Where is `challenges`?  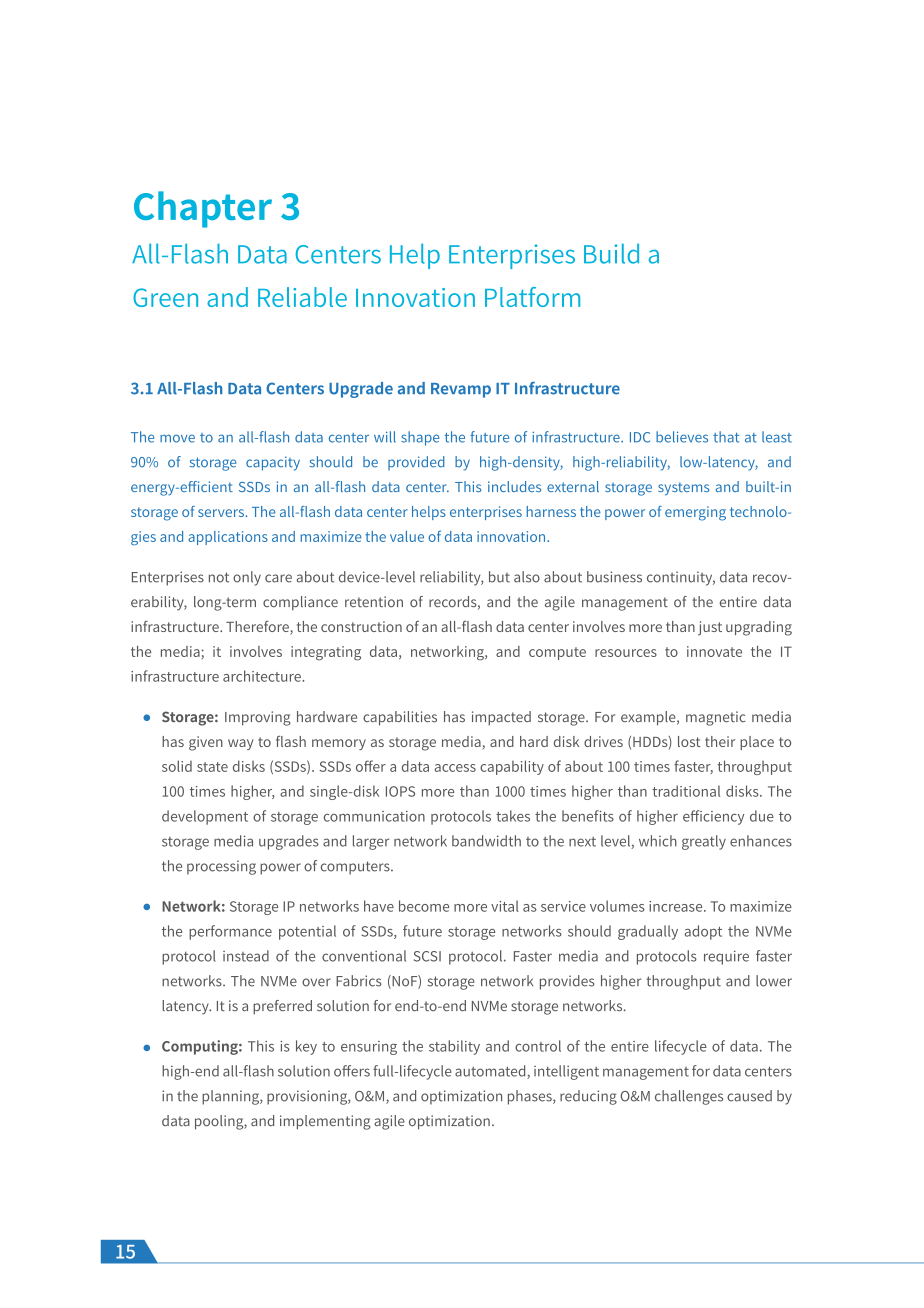
challenges is located at coordinates (689, 1097).
